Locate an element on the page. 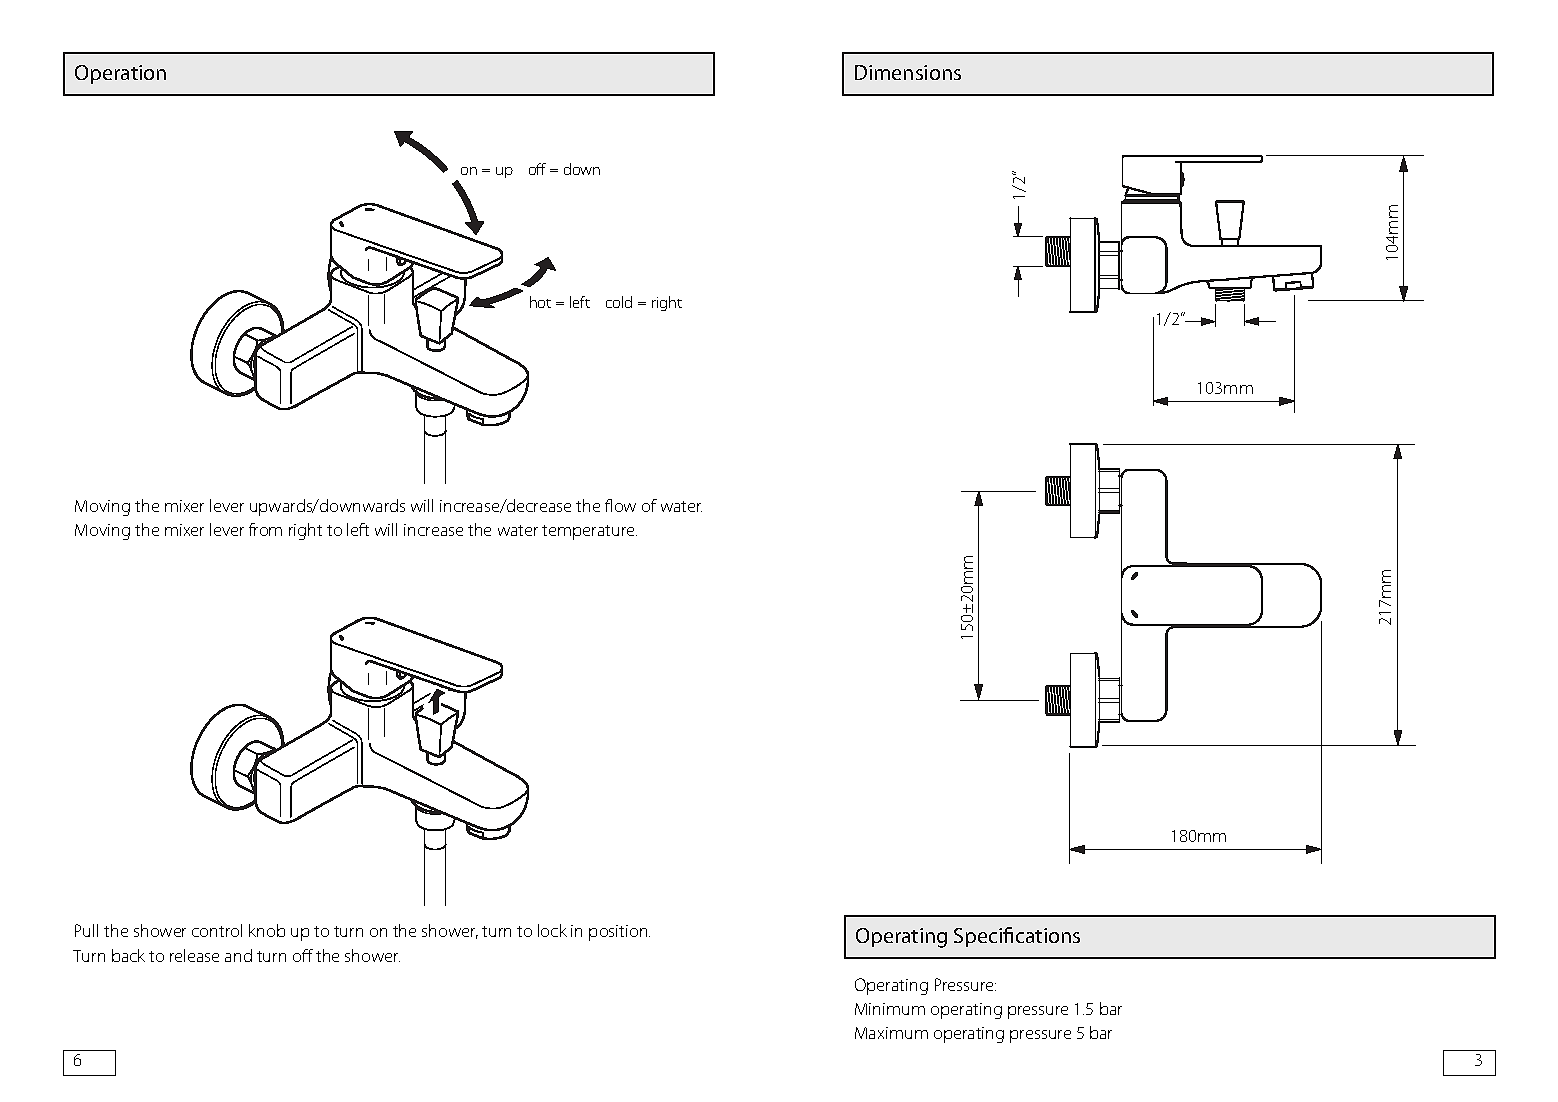 The image size is (1558, 1102). lock is located at coordinates (552, 930).
